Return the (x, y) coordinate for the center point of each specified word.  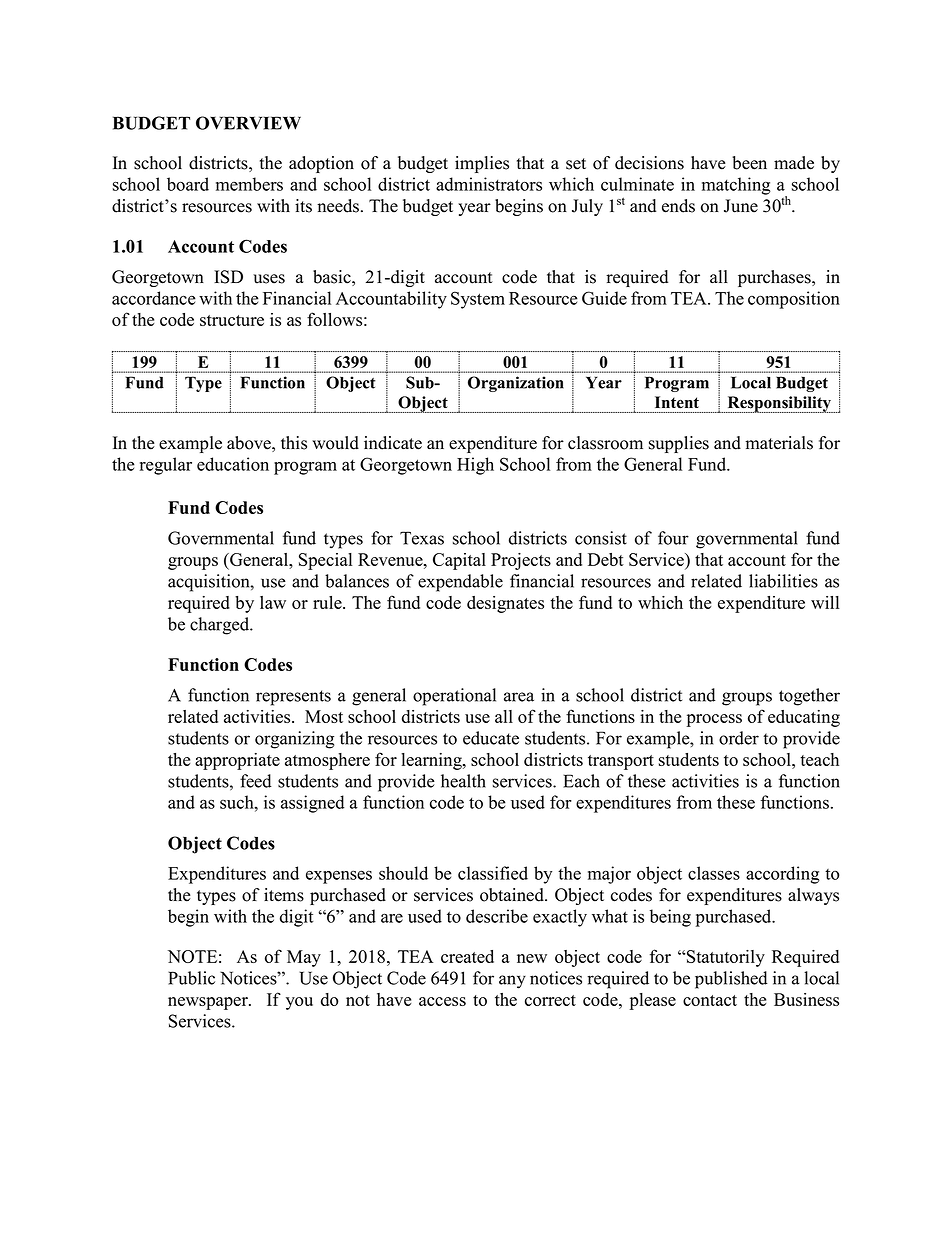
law (273, 602)
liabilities (783, 581)
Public (191, 978)
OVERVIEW (248, 123)
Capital (459, 561)
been (749, 163)
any (512, 982)
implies (482, 164)
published (731, 980)
